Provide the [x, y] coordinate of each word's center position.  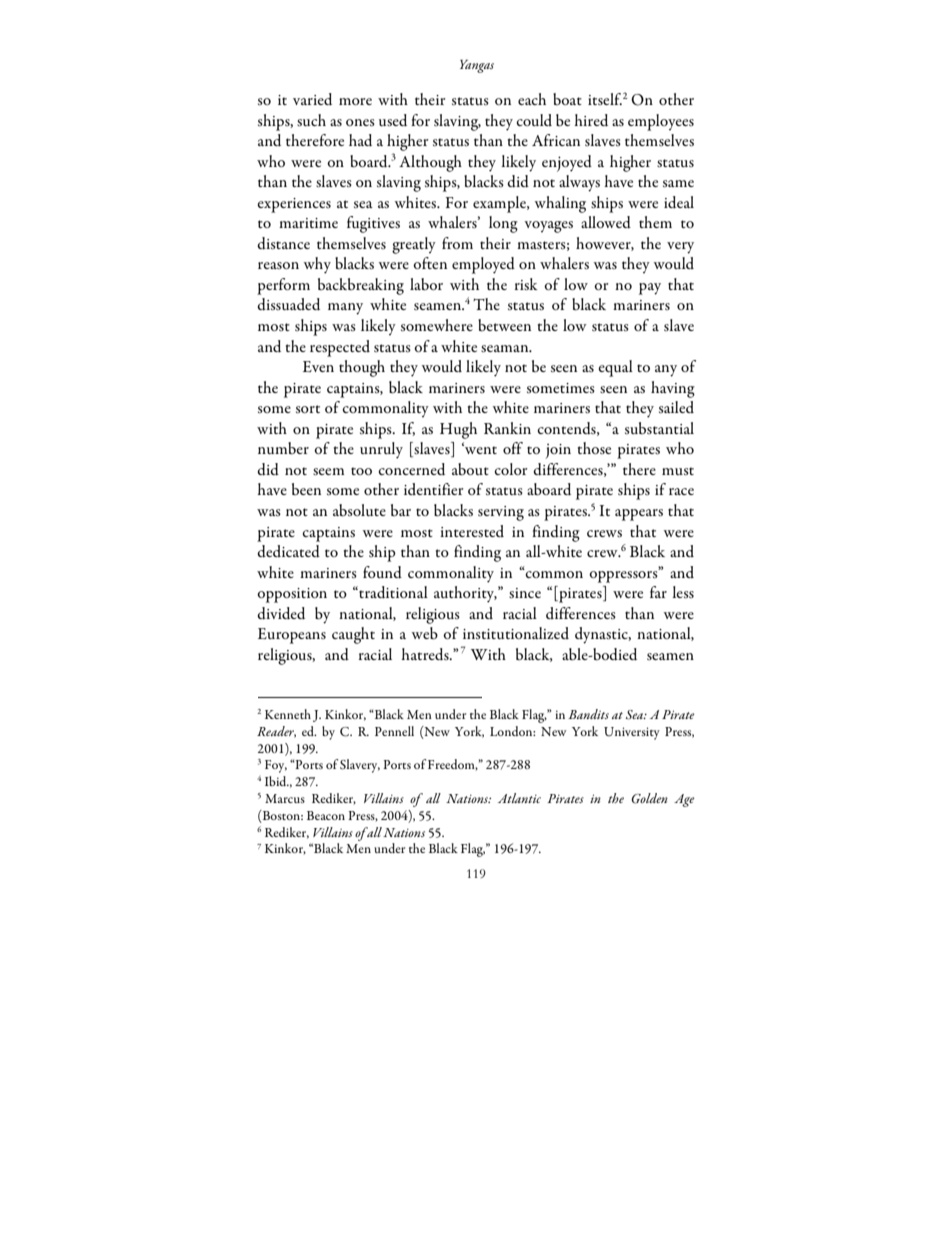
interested [472, 531]
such [311, 120]
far [658, 592]
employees [661, 122]
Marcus [285, 798]
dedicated [288, 551]
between [504, 325]
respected [340, 348]
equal [615, 368]
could [534, 120]
